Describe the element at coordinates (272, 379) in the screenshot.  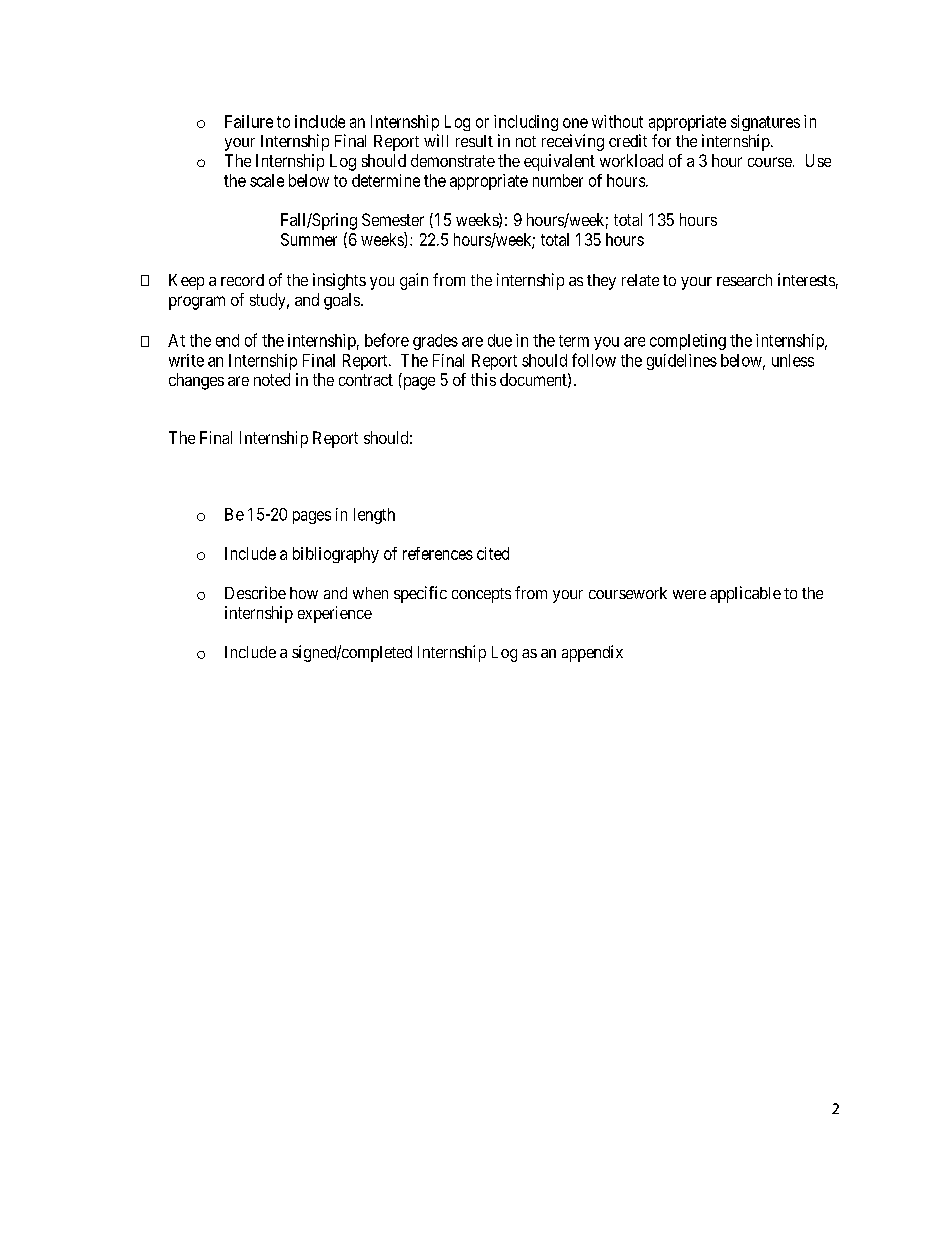
I see `noted` at that location.
